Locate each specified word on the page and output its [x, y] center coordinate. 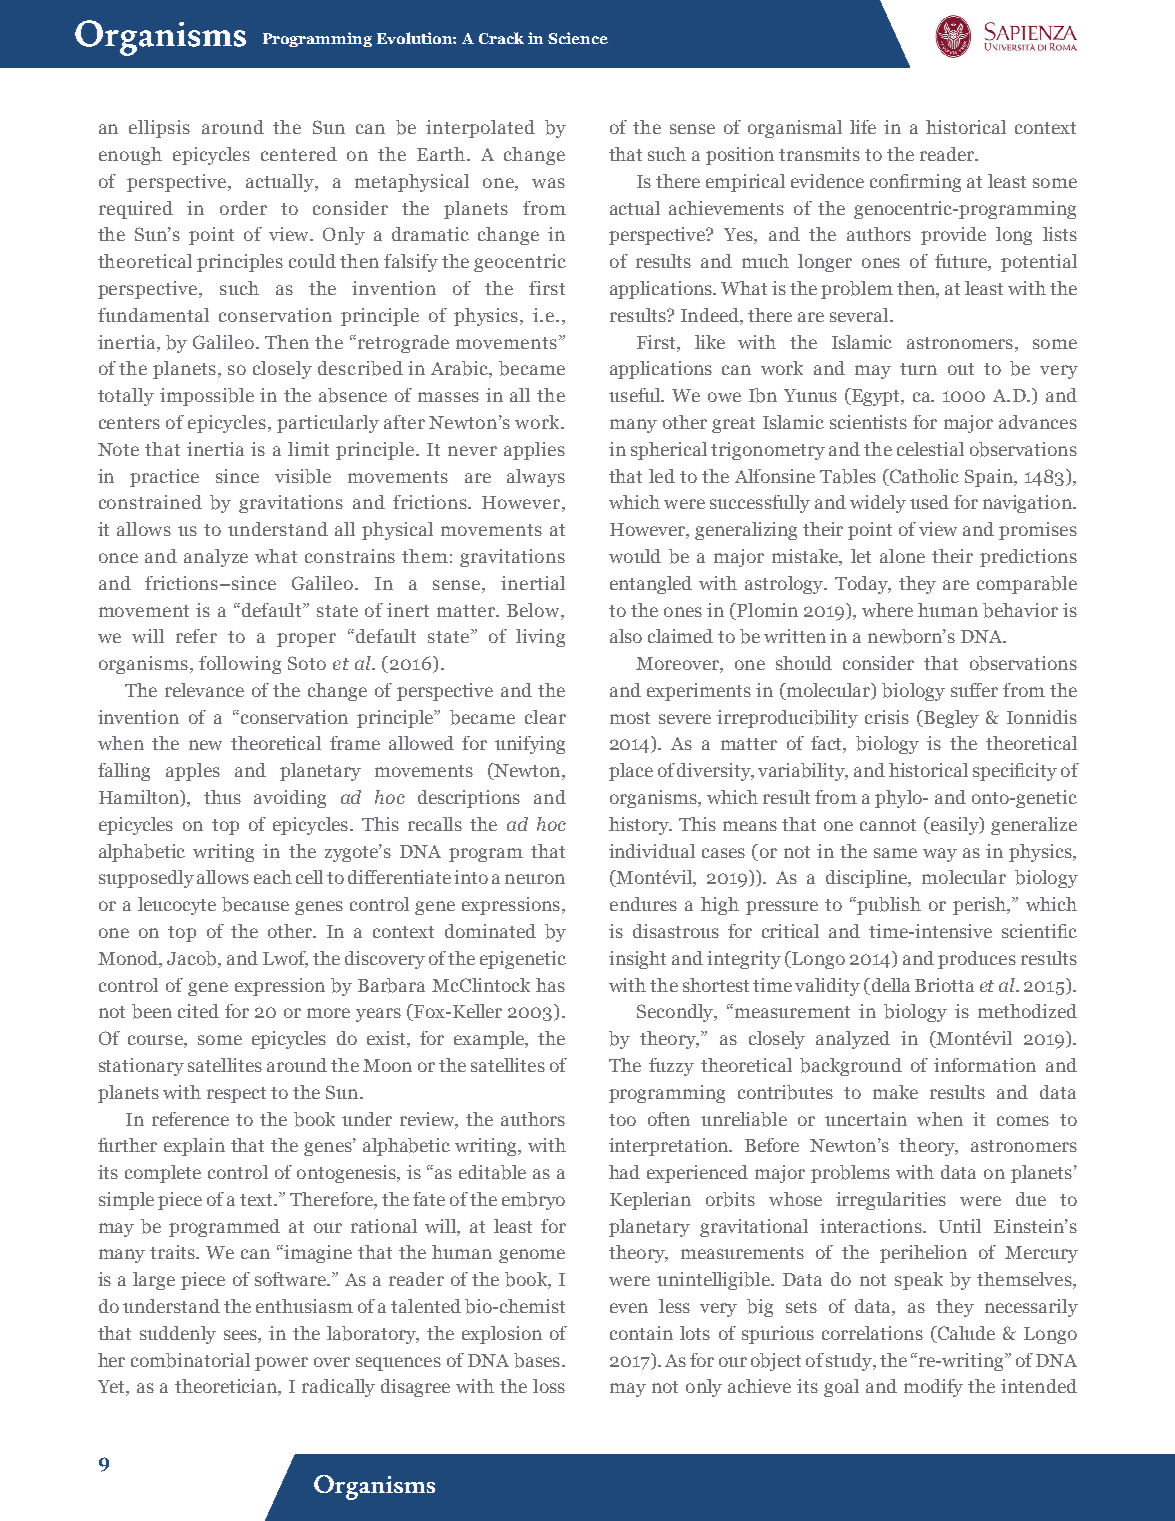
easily [954, 826]
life [863, 127]
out [961, 369]
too [622, 1120]
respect [236, 1095]
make [895, 1092]
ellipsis [159, 129]
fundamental [153, 315]
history [640, 826]
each [273, 877]
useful [636, 395]
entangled [651, 585]
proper [306, 640]
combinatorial [190, 1360]
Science [578, 38]
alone [902, 556]
